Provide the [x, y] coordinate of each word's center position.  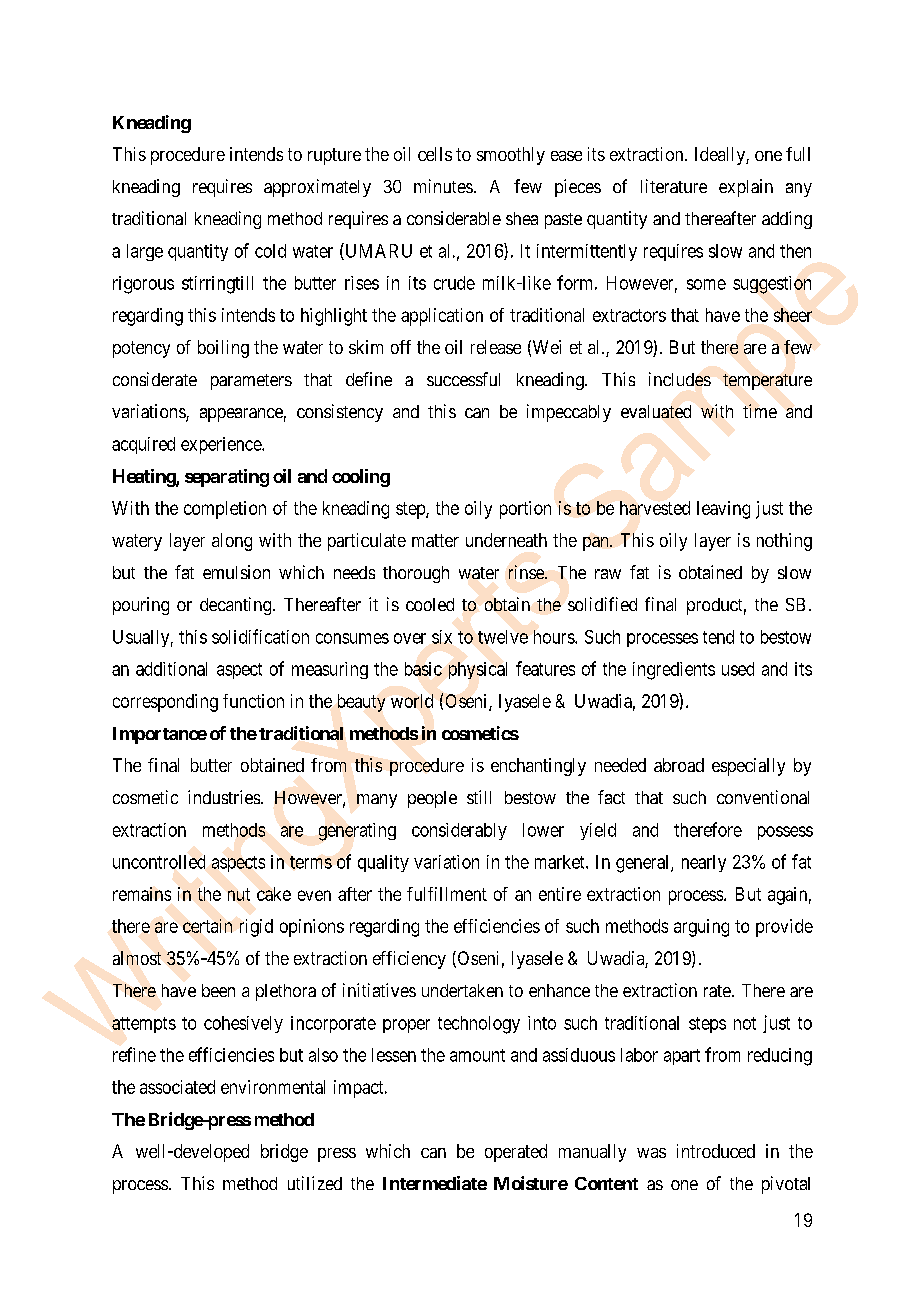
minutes [443, 186]
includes [680, 379]
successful [463, 379]
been [218, 990]
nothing [784, 542]
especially [748, 767]
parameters [251, 382]
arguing [701, 928]
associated [177, 1087]
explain [746, 188]
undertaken [462, 990]
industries [225, 797]
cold [270, 251]
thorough [416, 574]
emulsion [236, 572]
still [479, 797]
